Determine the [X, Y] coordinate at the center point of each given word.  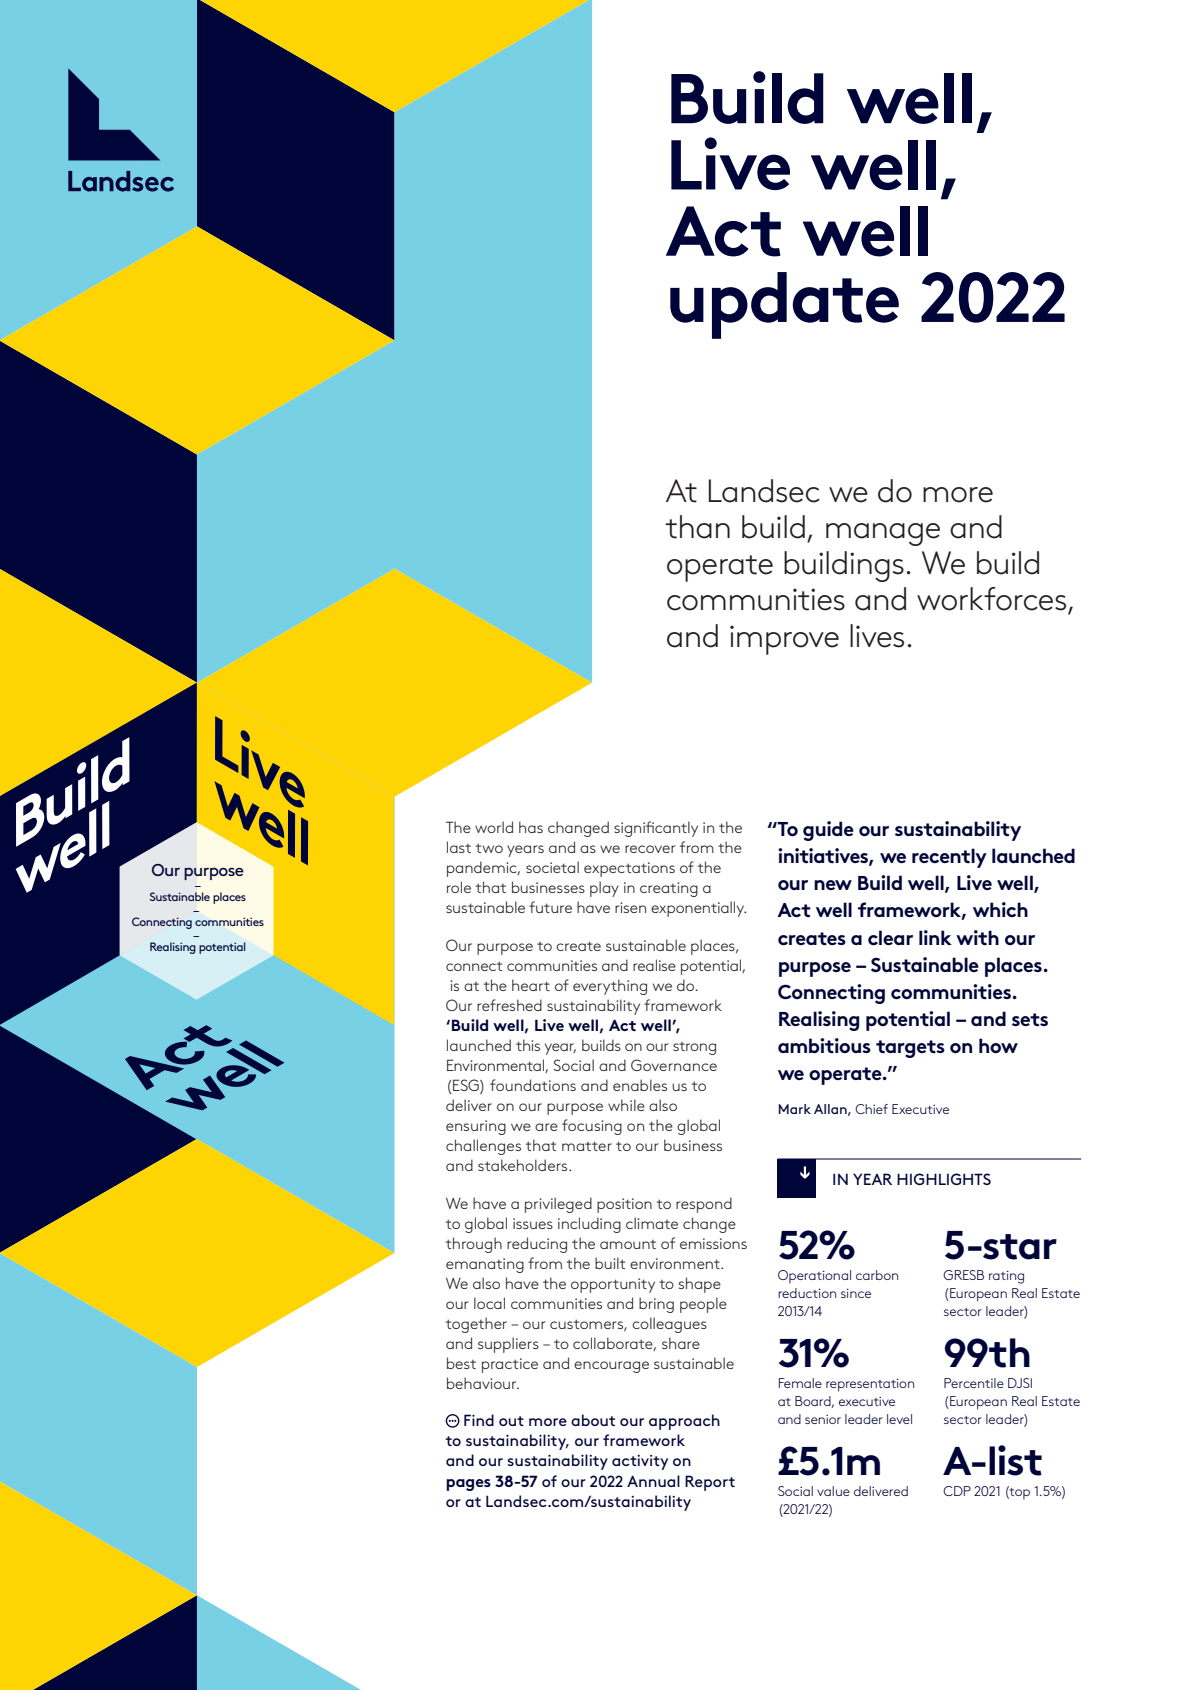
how [998, 1045]
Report [710, 1483]
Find [479, 1420]
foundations [533, 1085]
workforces [993, 600]
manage [883, 534]
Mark [795, 1109]
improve [784, 640]
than [697, 527]
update [784, 305]
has [531, 827]
